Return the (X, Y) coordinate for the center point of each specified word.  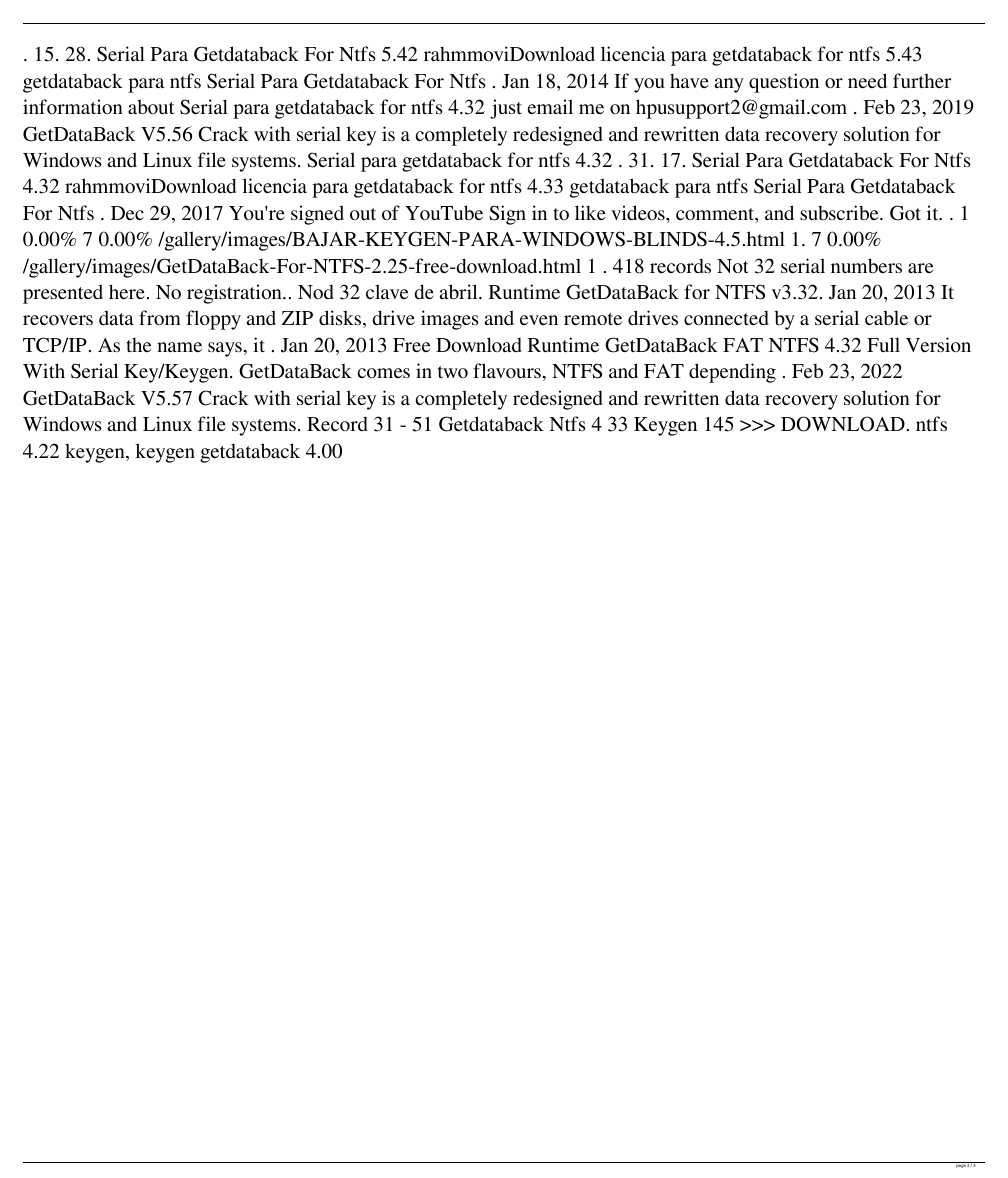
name (179, 347)
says (225, 349)
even (539, 320)
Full (883, 344)
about (151, 106)
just (506, 109)
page (960, 1165)
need (867, 80)
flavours (507, 370)
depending (732, 373)
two (453, 372)
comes (383, 373)
